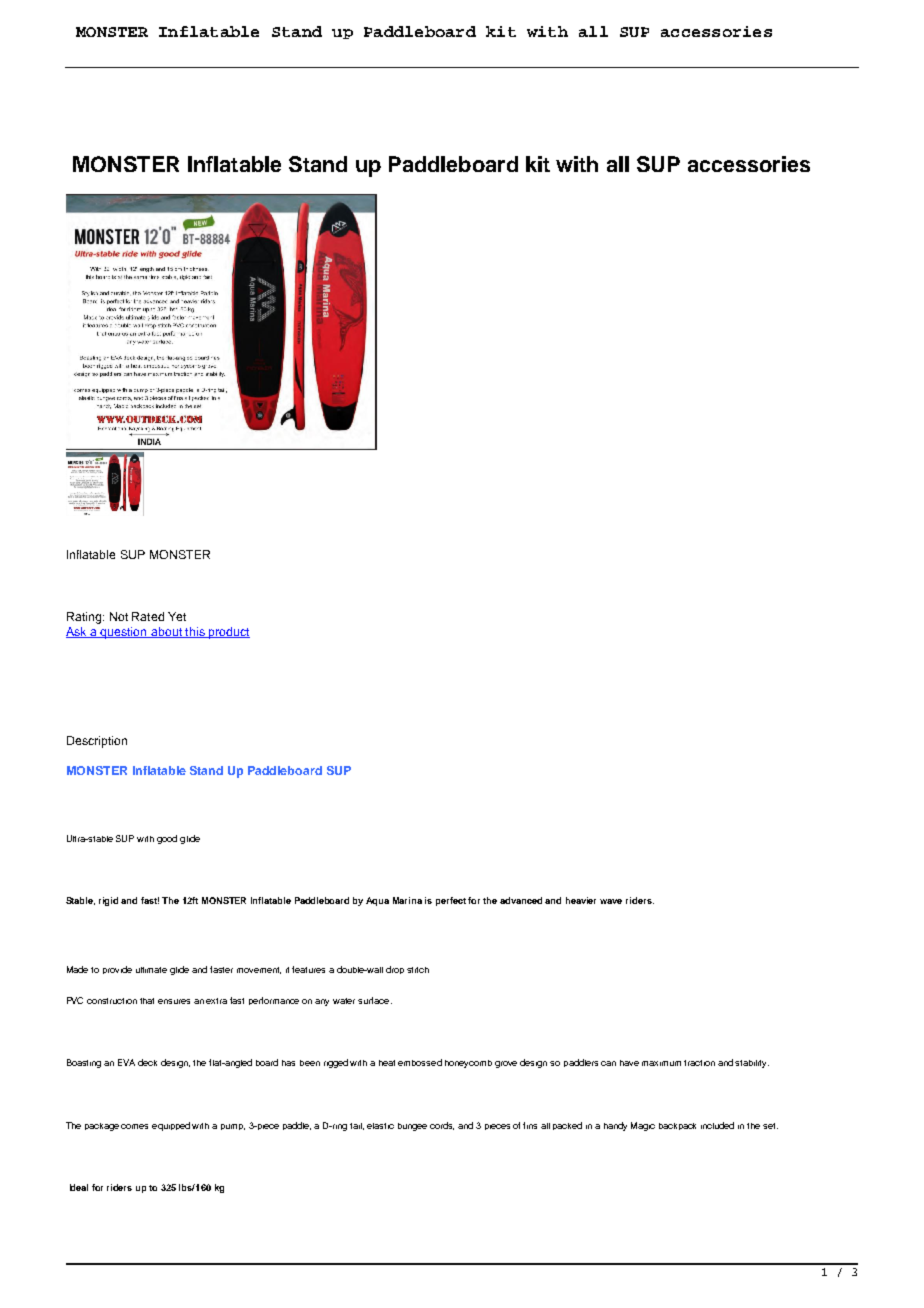  I want to click on traction, so click(699, 1063).
